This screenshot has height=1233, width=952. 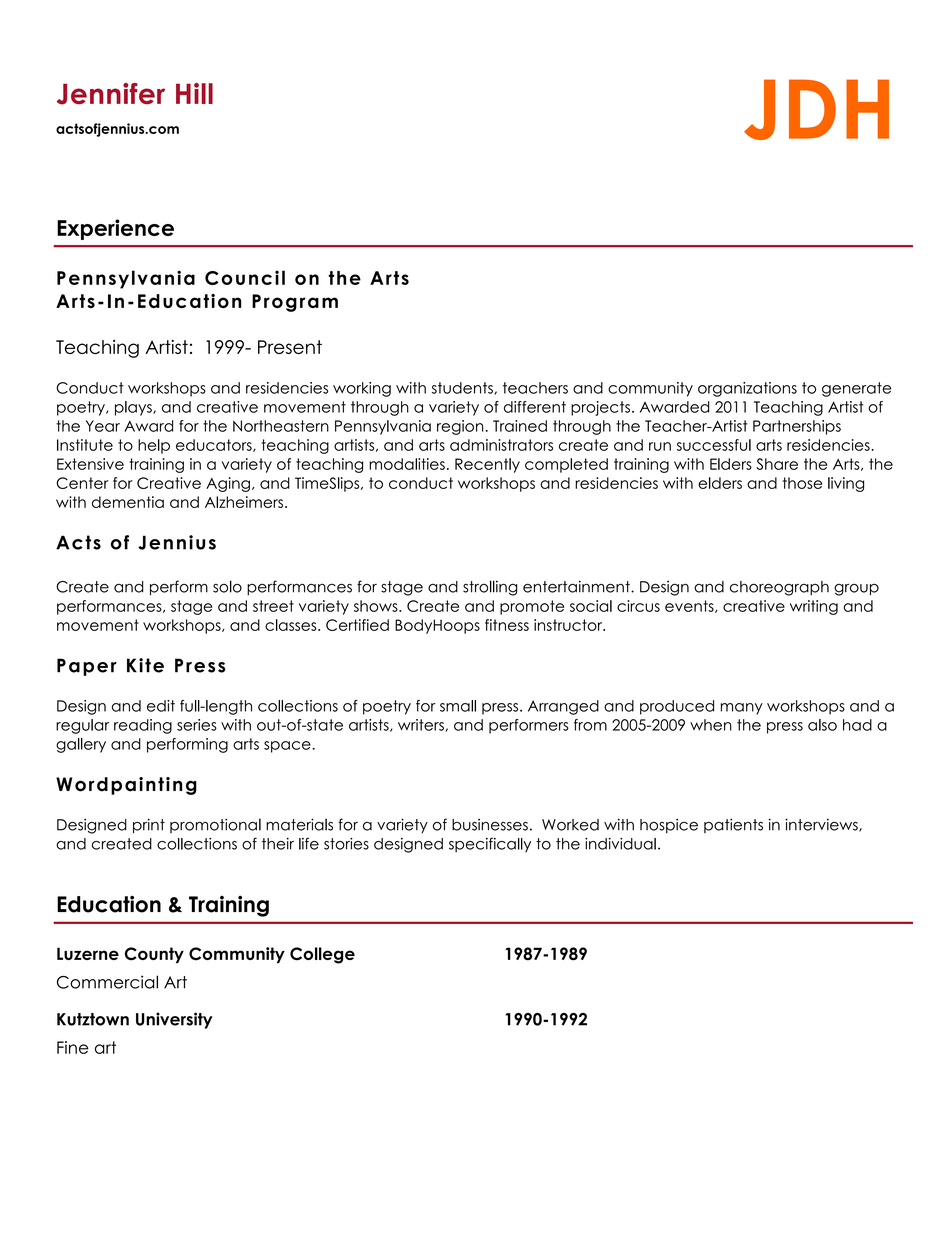 I want to click on Hill, so click(x=194, y=93).
